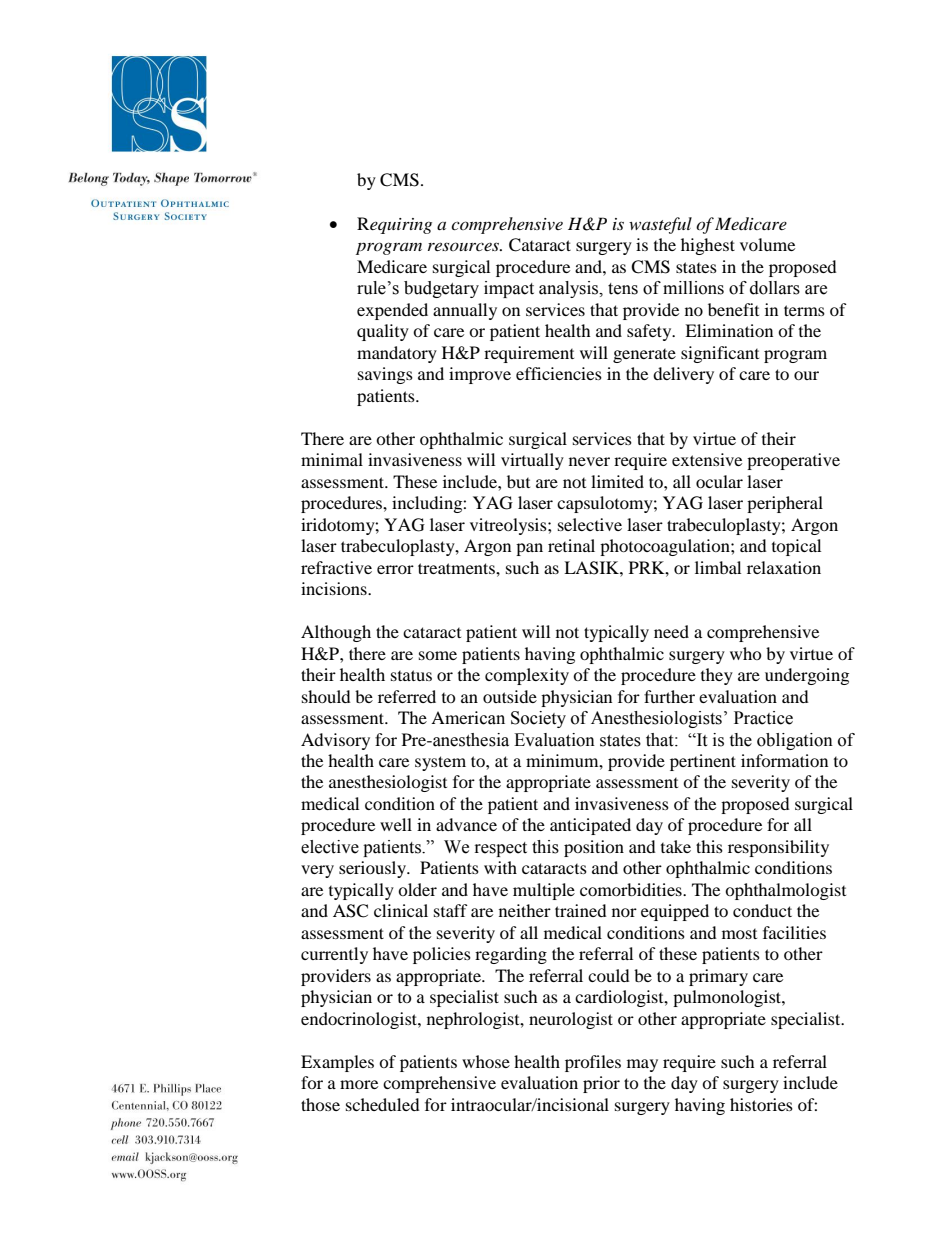 The width and height of the document is (952, 1233). I want to click on efficiencies, so click(559, 373).
